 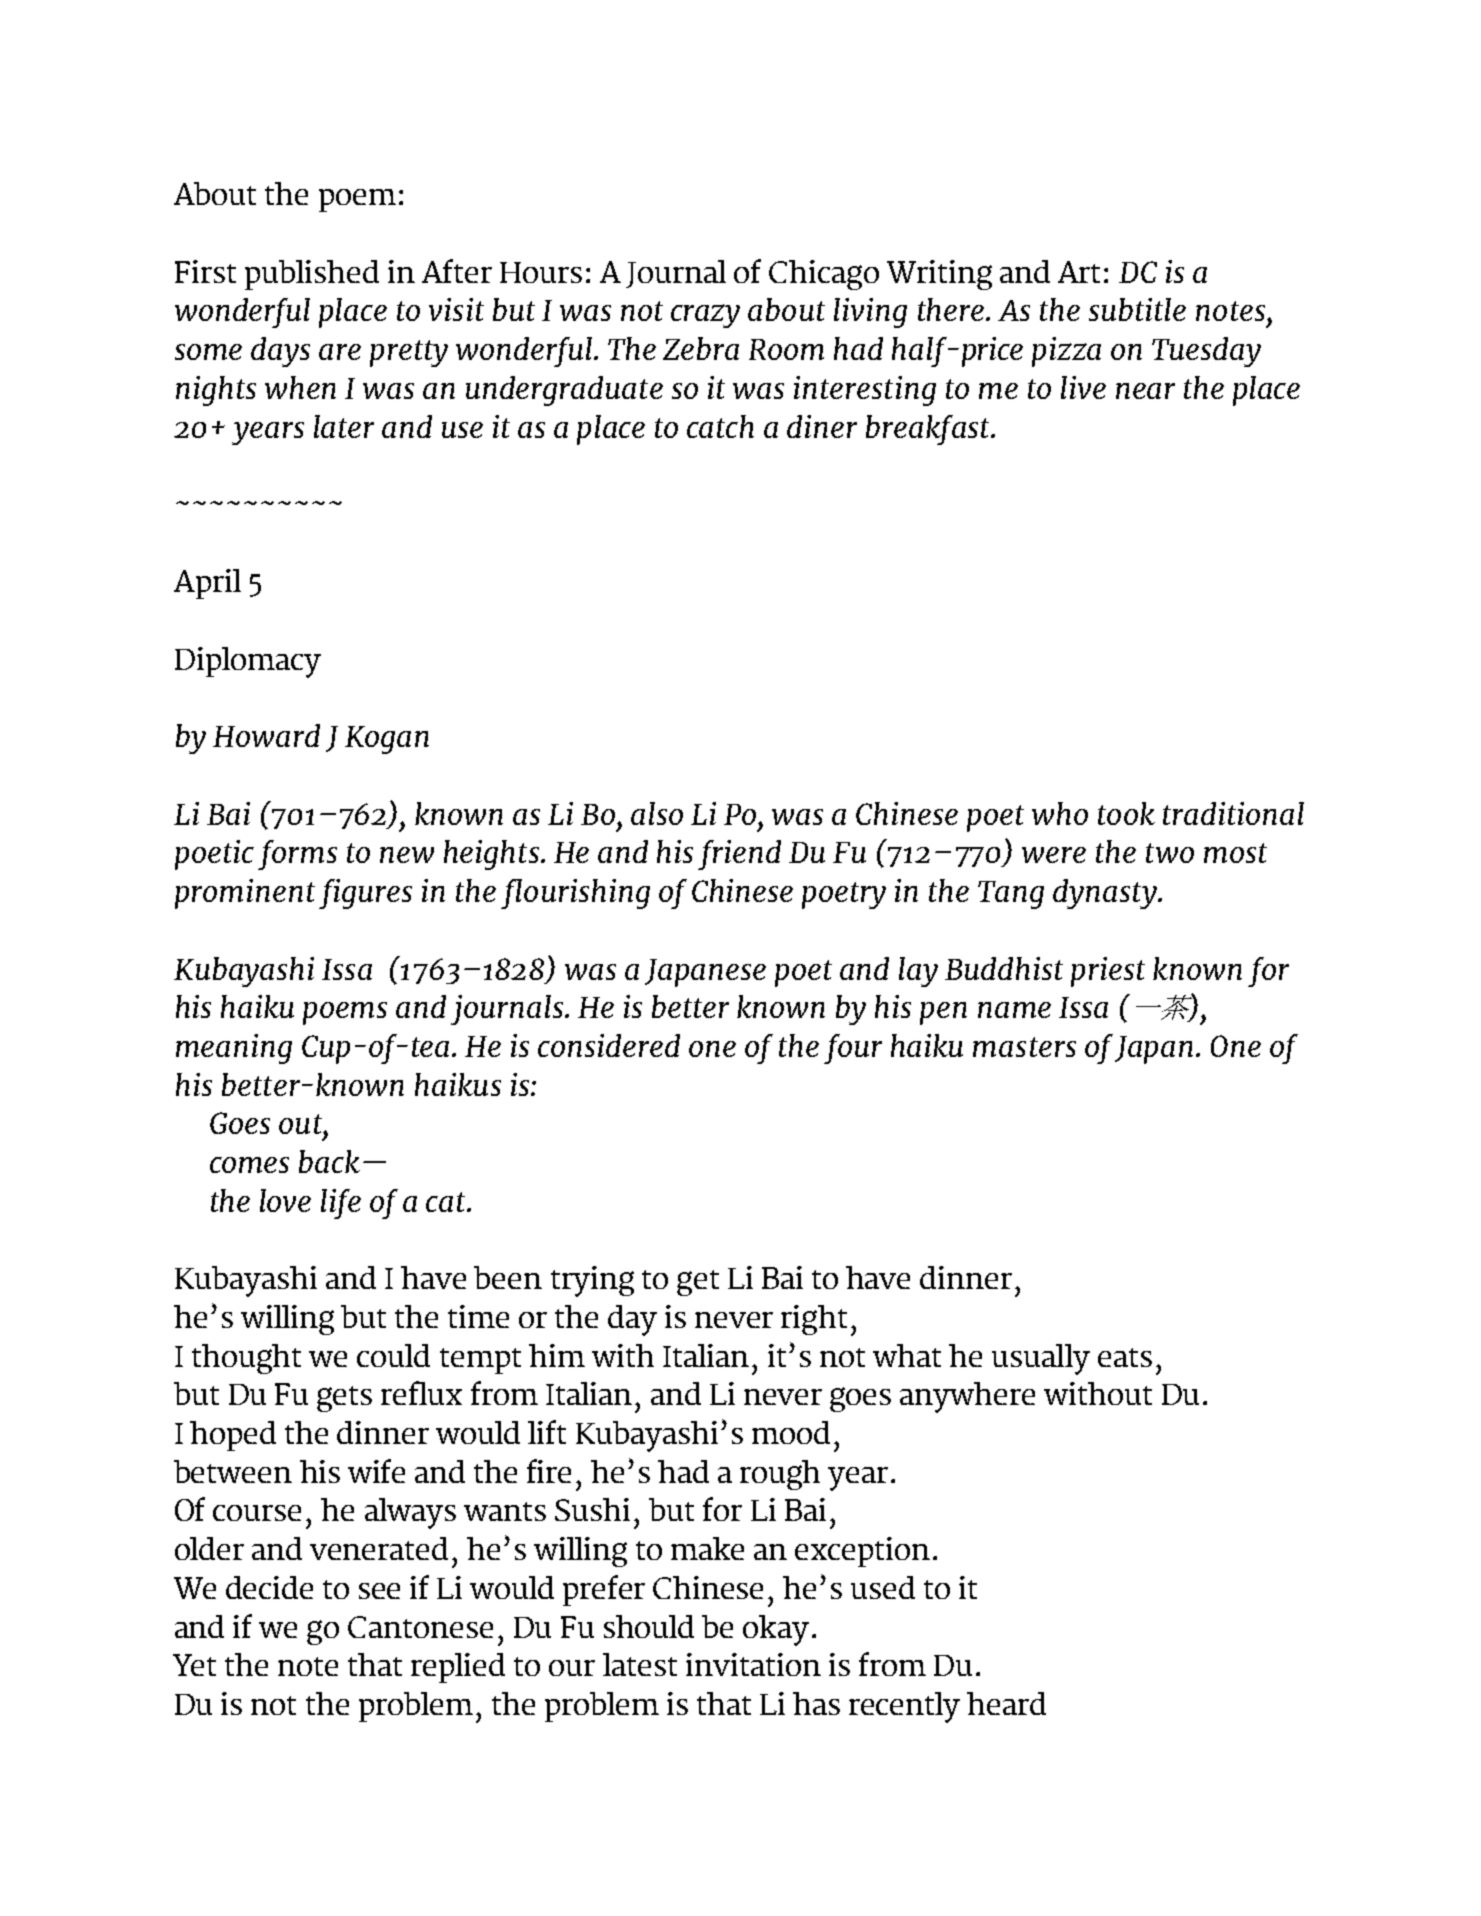 I want to click on catch, so click(x=720, y=426).
